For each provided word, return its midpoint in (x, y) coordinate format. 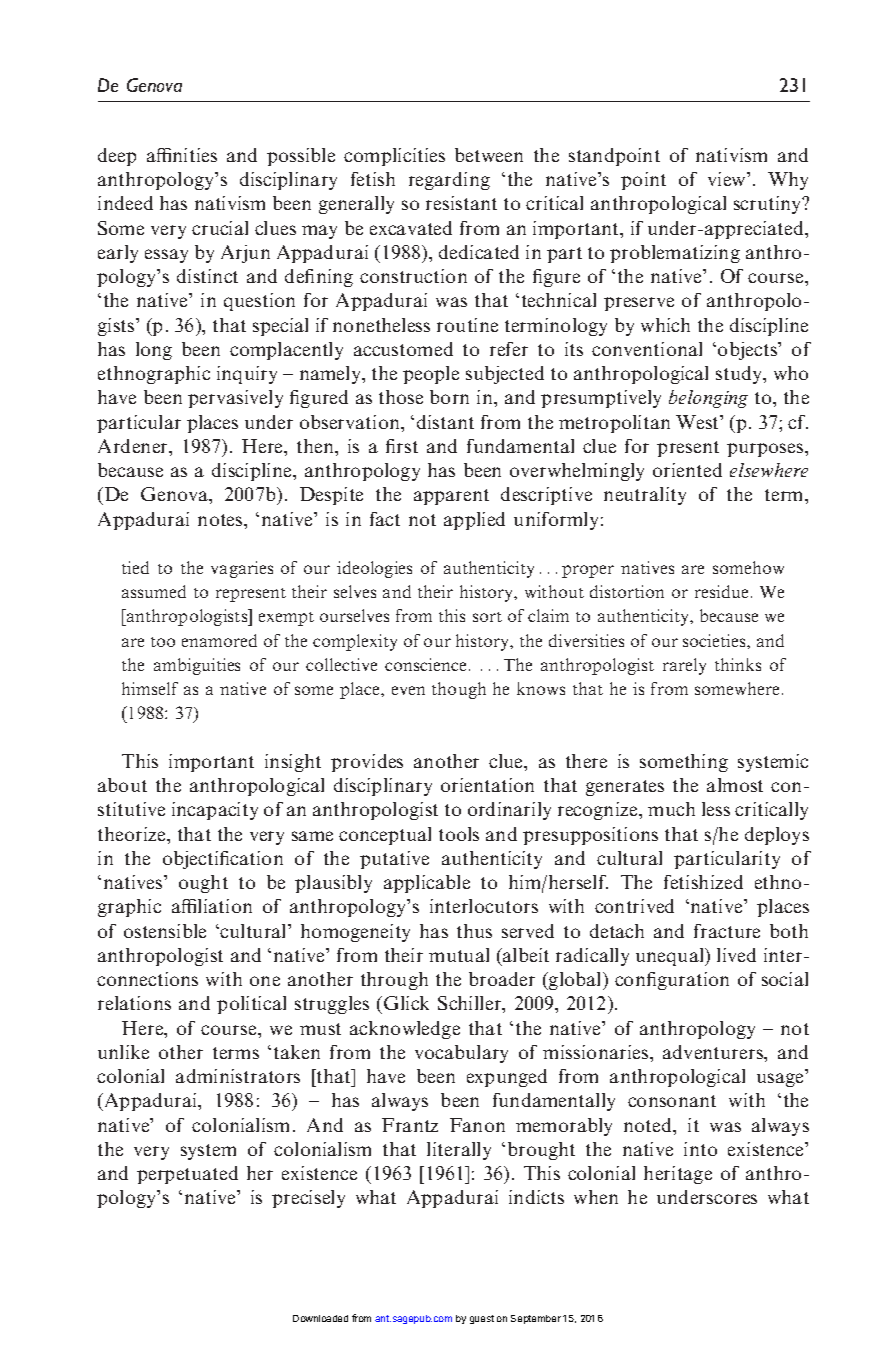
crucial (220, 228)
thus (474, 931)
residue (721, 591)
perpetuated (187, 1175)
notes (221, 520)
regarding (449, 181)
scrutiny (769, 205)
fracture (727, 931)
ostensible (165, 931)
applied (474, 521)
